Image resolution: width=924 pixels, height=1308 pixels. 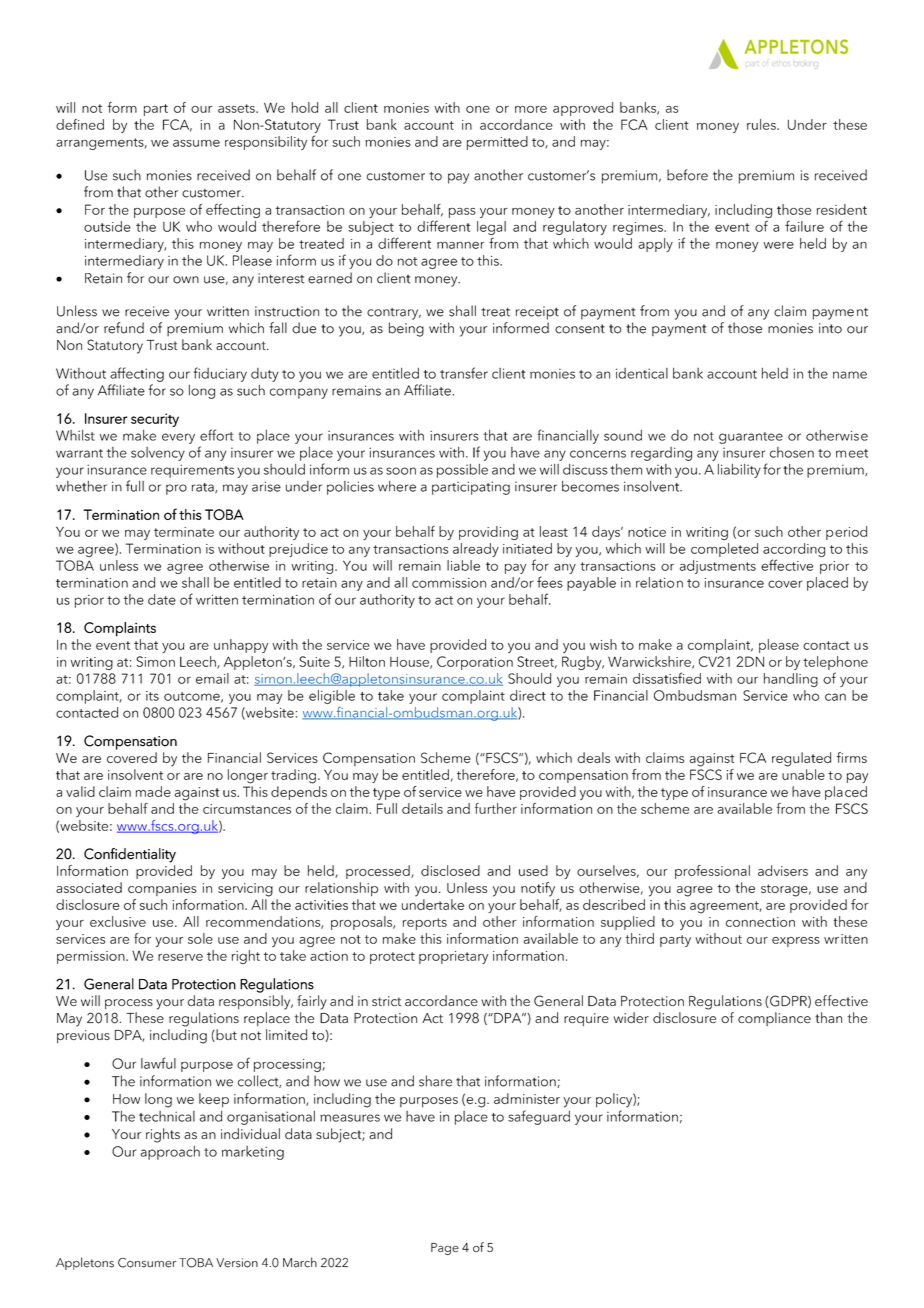 What do you see at coordinates (155, 420) in the screenshot?
I see `security` at bounding box center [155, 420].
